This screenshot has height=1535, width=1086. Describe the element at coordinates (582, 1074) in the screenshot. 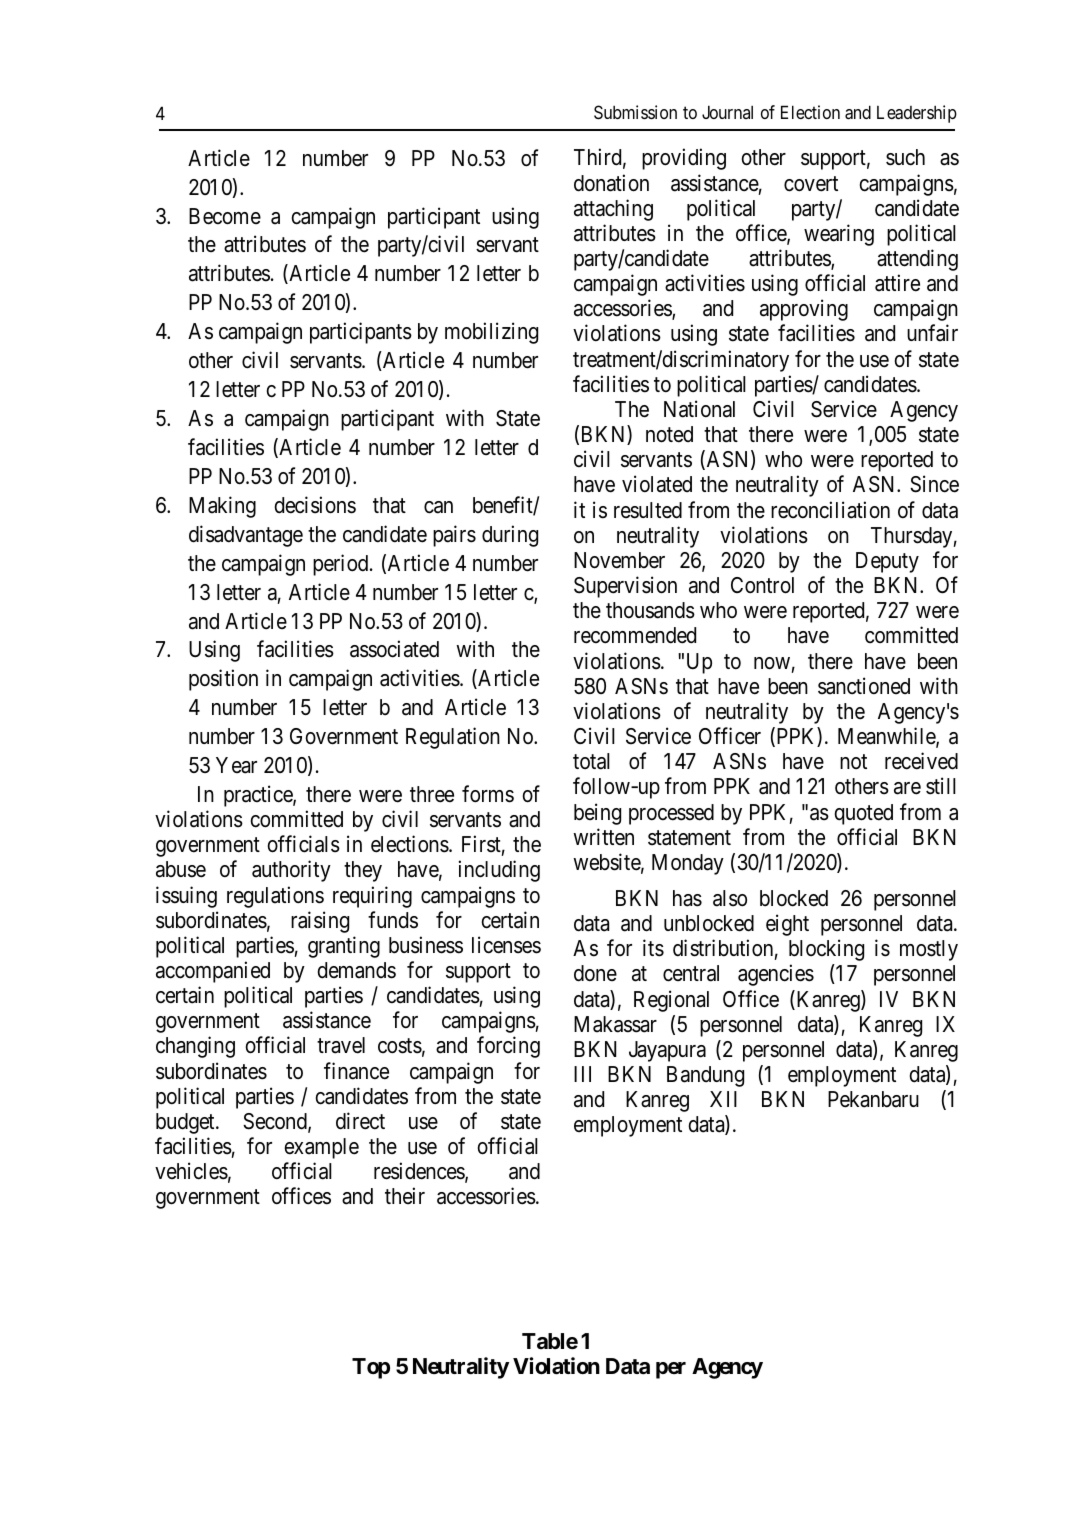

I see `III` at that location.
